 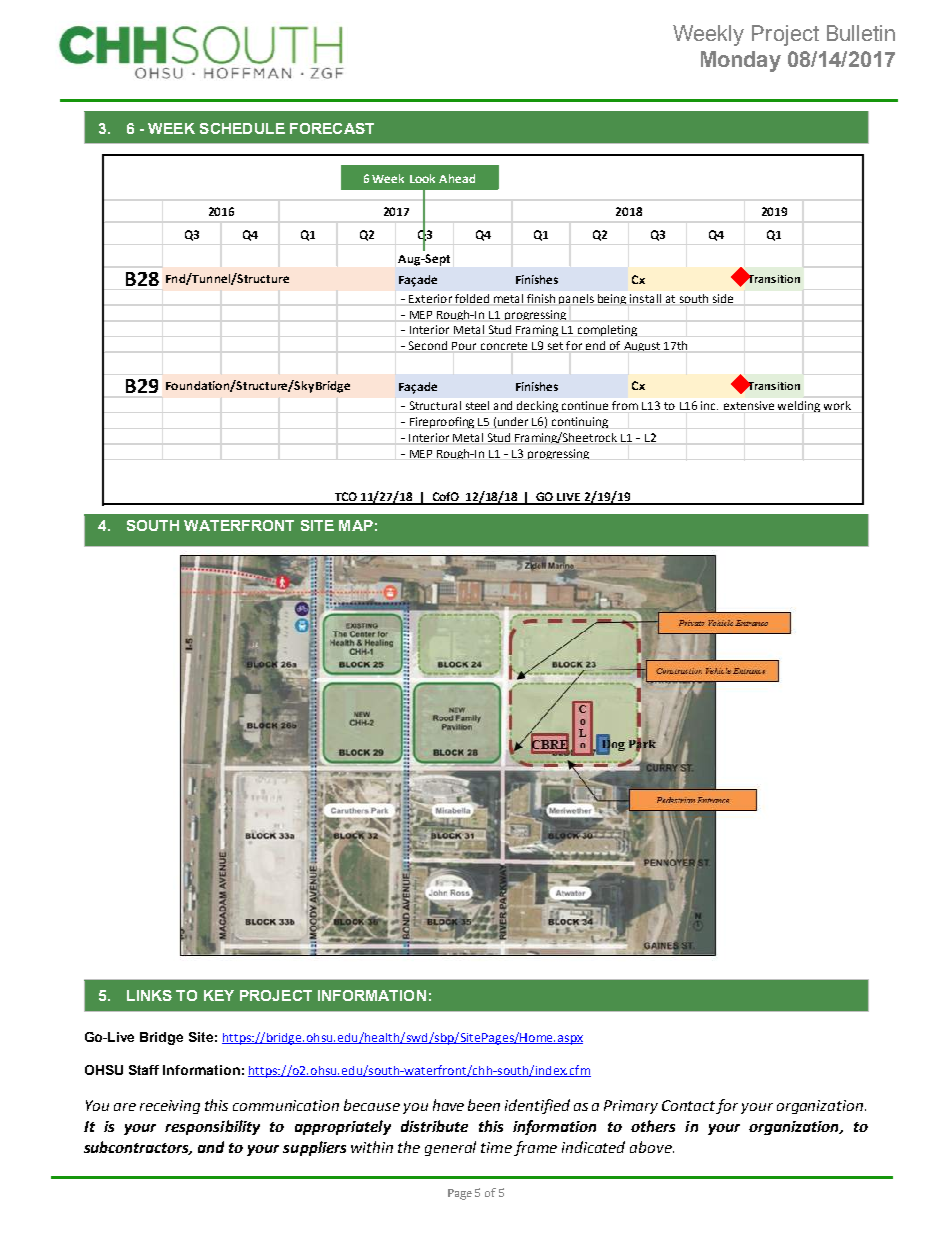 I want to click on Contact, so click(x=688, y=1105).
